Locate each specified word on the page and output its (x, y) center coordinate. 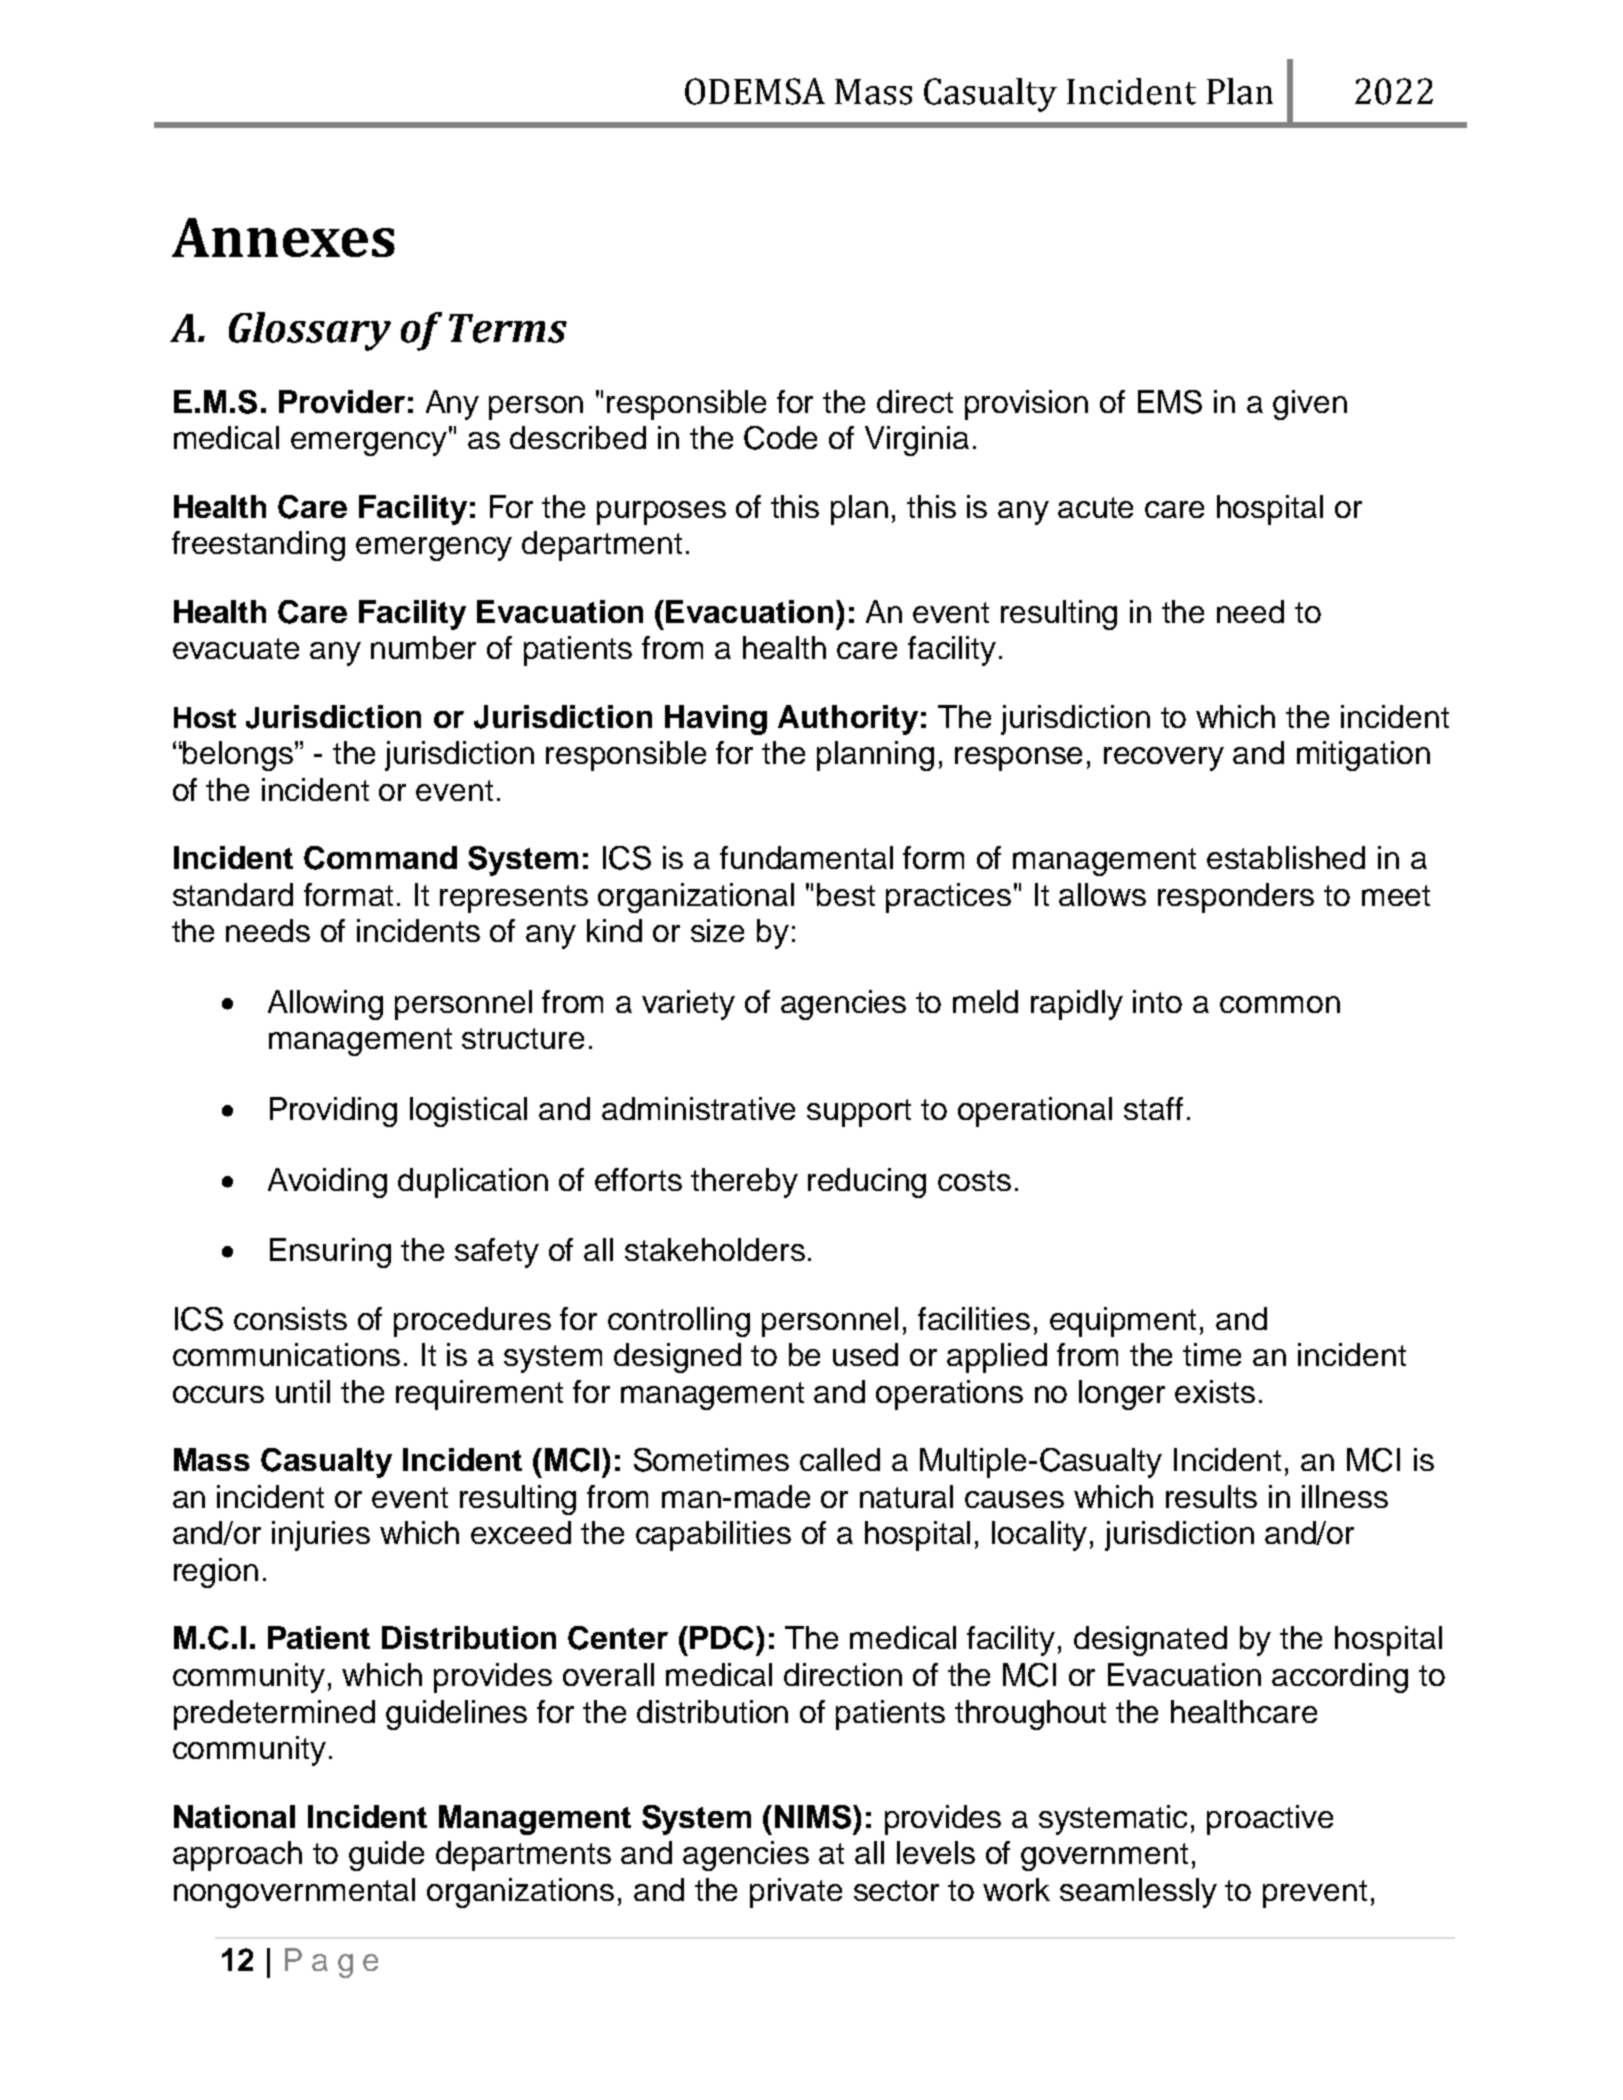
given (1310, 405)
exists (1215, 1391)
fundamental (806, 857)
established (1286, 857)
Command (380, 858)
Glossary (310, 331)
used (865, 1354)
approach (237, 1856)
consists (290, 1318)
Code (780, 438)
